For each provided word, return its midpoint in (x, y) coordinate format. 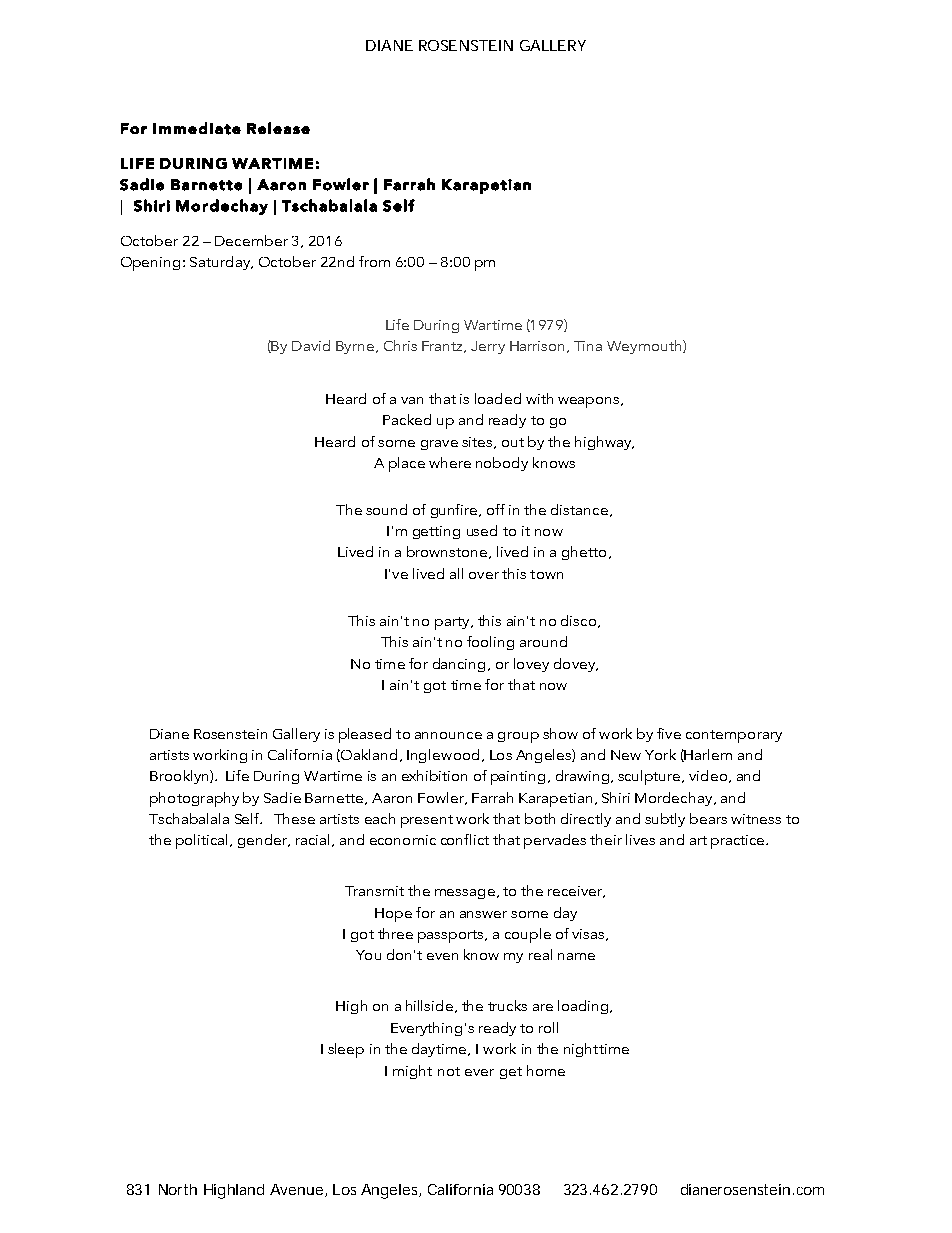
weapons (590, 402)
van (412, 400)
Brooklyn (180, 777)
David (311, 345)
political (201, 841)
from (374, 261)
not (449, 1071)
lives (640, 839)
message (465, 894)
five (669, 733)
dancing (459, 665)
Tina (588, 346)
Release (278, 128)
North (178, 1189)
